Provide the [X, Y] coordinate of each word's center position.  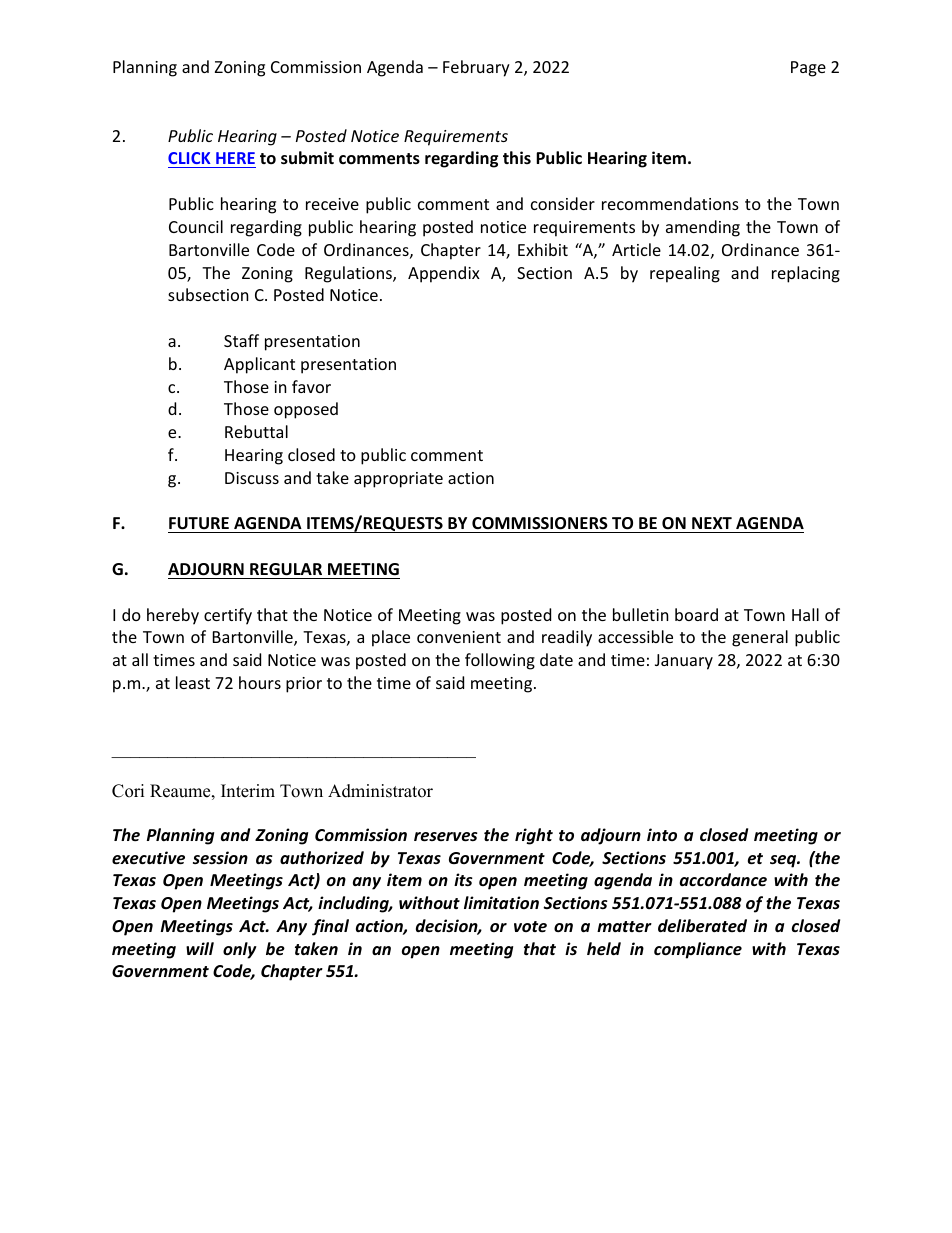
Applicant [259, 365]
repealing [685, 274]
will [200, 948]
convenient [459, 637]
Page [808, 69]
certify [228, 616]
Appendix [444, 274]
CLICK [190, 160]
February [476, 68]
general [760, 638]
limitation [501, 902]
